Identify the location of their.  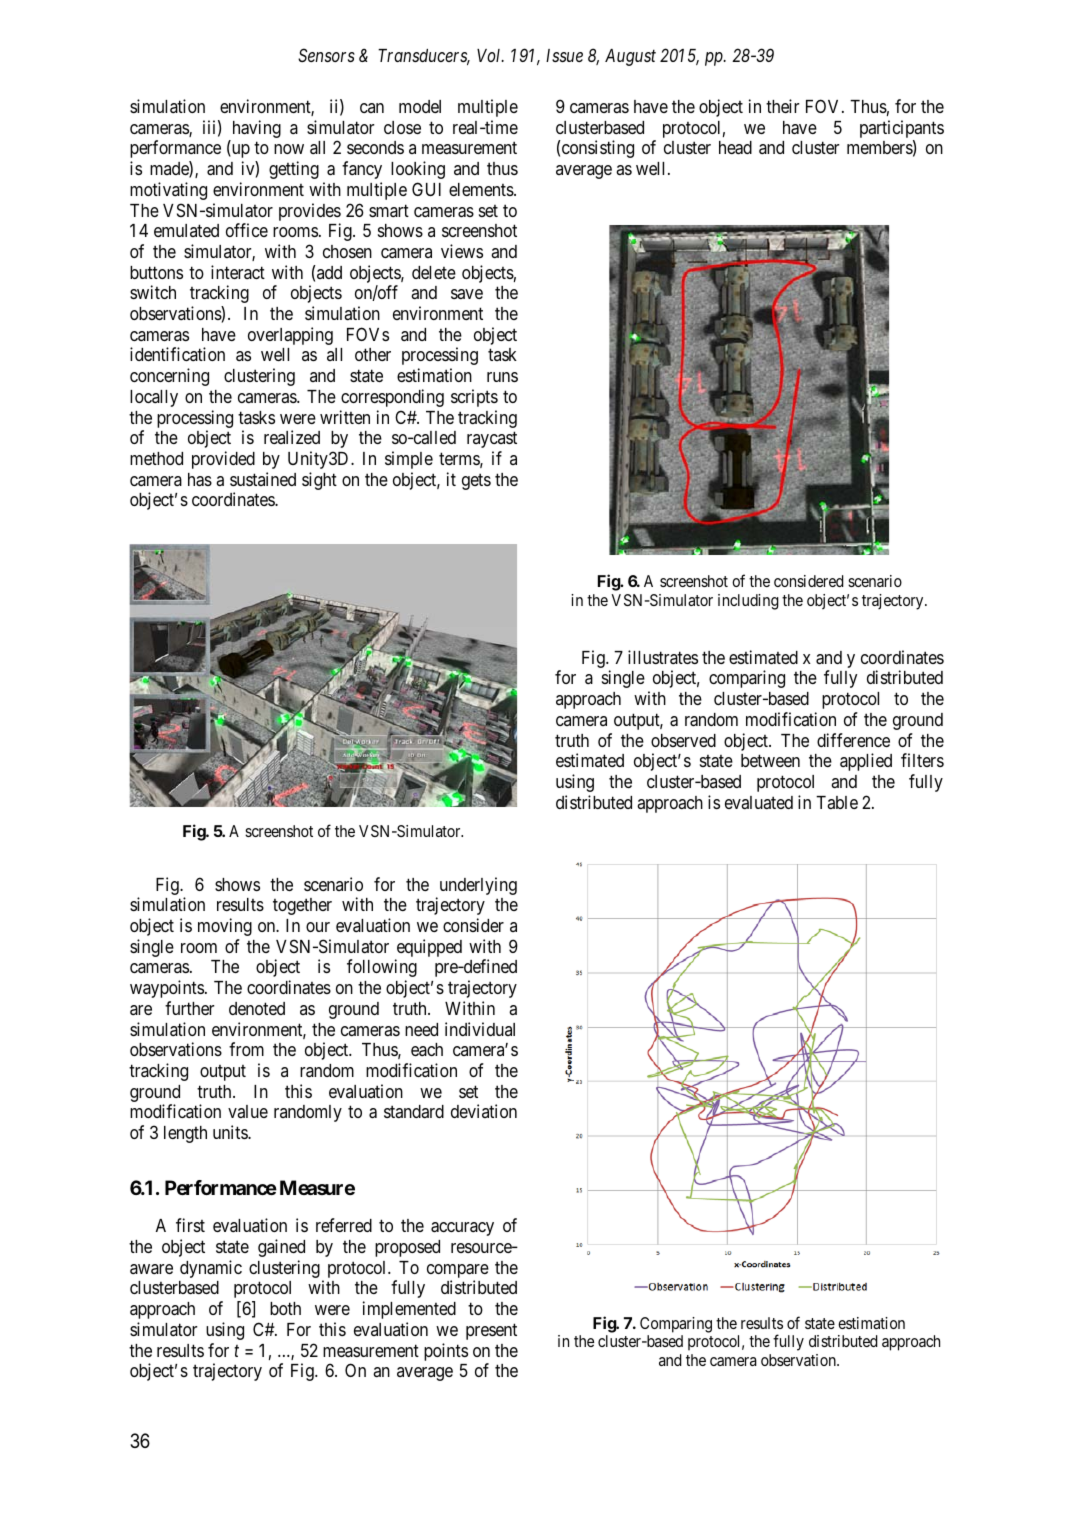
(782, 106).
